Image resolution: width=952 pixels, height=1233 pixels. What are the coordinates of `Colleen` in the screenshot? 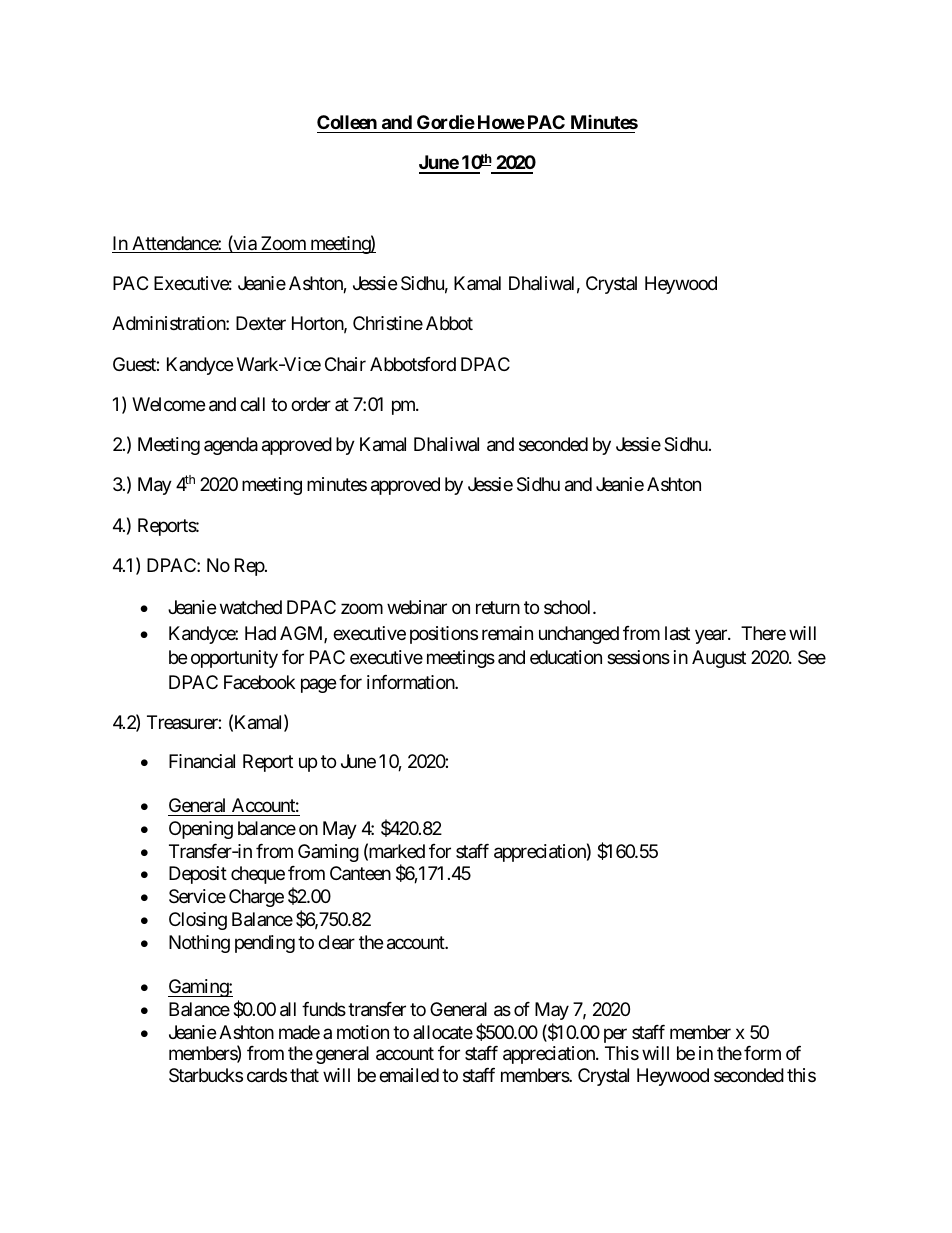 It's located at (347, 122).
